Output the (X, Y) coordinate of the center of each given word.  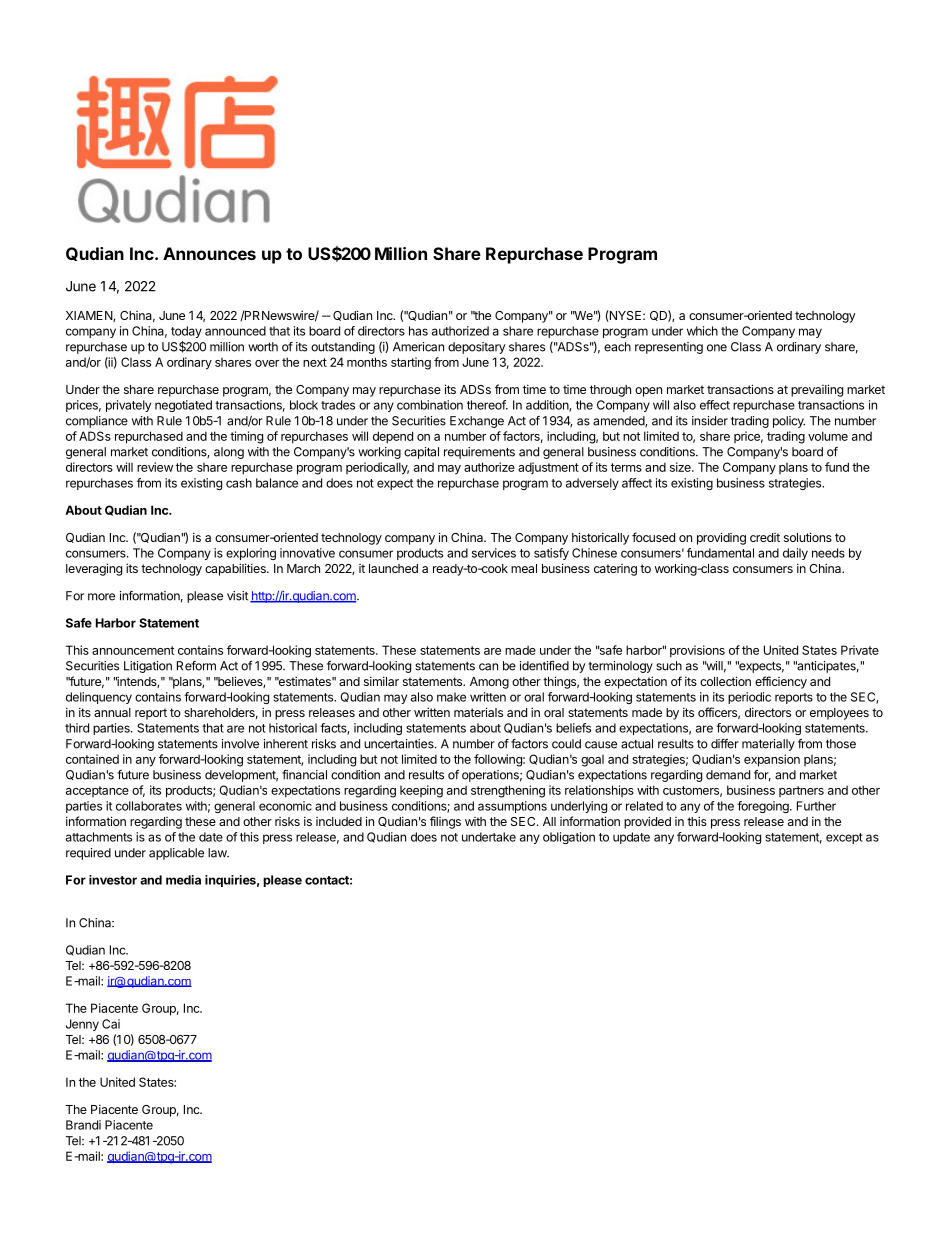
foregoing (764, 807)
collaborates (149, 806)
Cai (111, 1024)
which (702, 331)
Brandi (83, 1125)
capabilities (236, 569)
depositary (476, 348)
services (494, 553)
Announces (209, 253)
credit (765, 537)
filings (445, 822)
